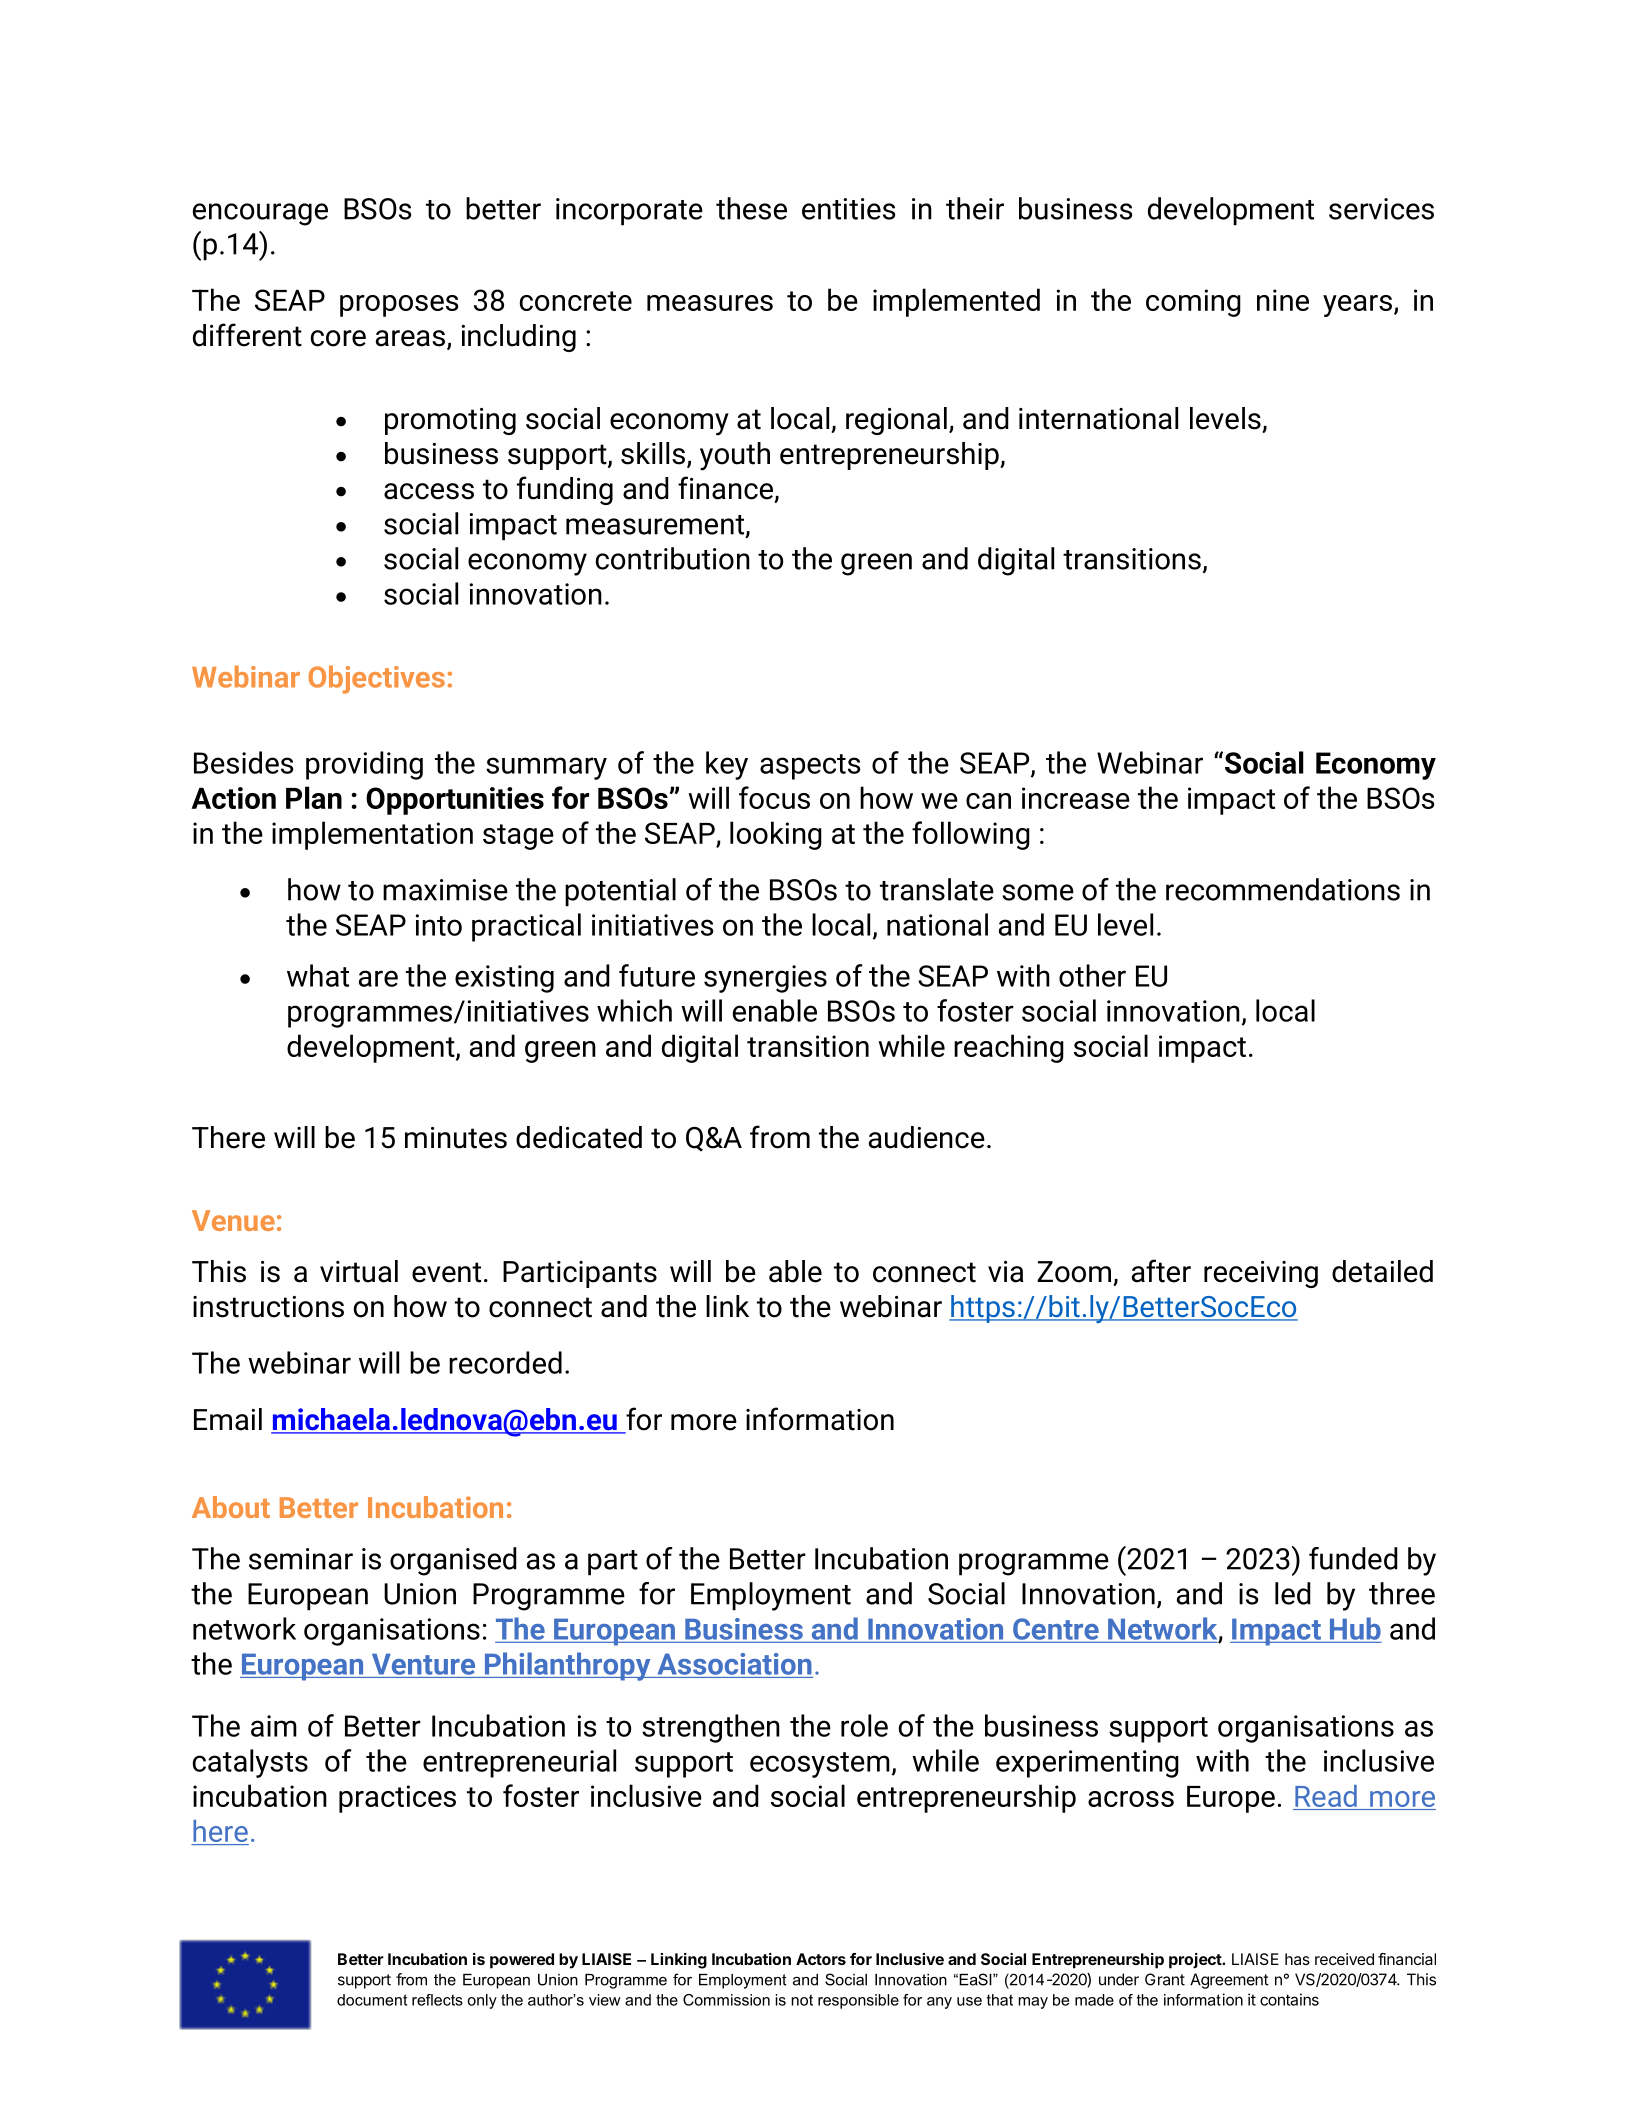 The height and width of the screenshot is (2106, 1627). Describe the element at coordinates (399, 306) in the screenshot. I see `proposes` at that location.
